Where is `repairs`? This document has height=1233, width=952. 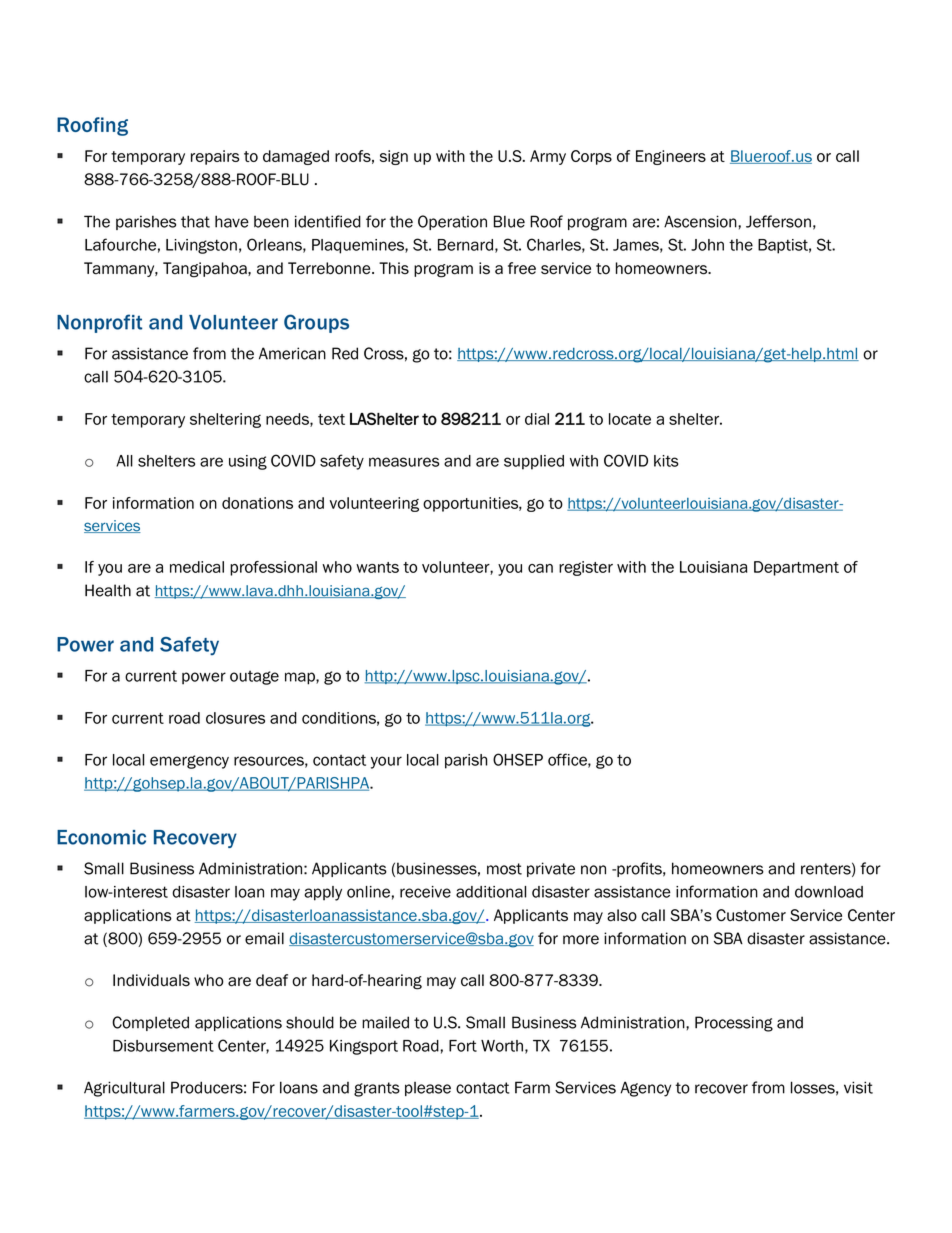
repairs is located at coordinates (215, 157).
